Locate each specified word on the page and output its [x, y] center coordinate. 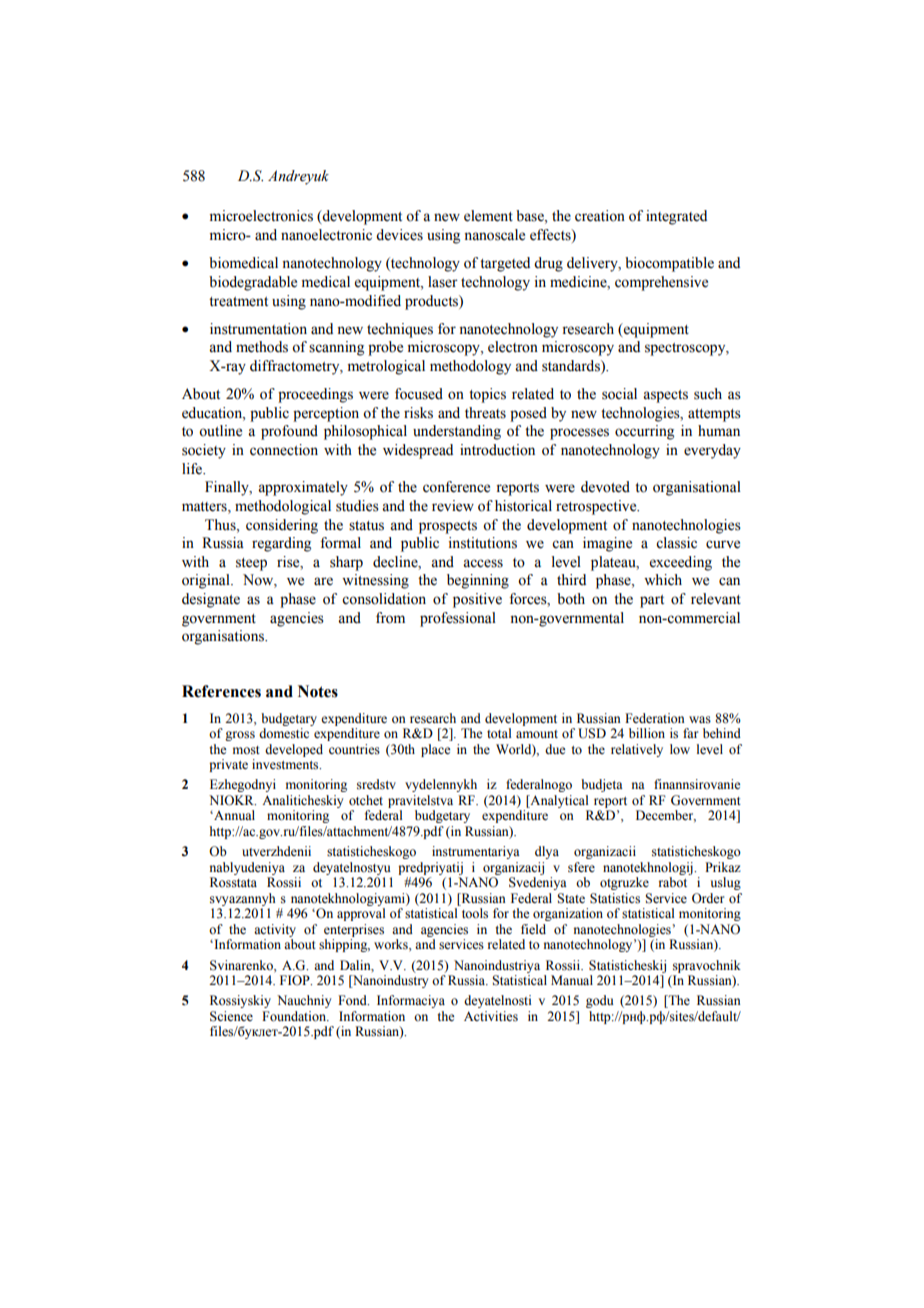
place [436, 750]
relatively [637, 750]
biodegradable [253, 283]
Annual [233, 815]
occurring [644, 432]
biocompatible [669, 264]
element [488, 216]
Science [231, 1016]
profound [289, 432]
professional [458, 619]
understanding [457, 432]
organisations [224, 637]
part [652, 601]
